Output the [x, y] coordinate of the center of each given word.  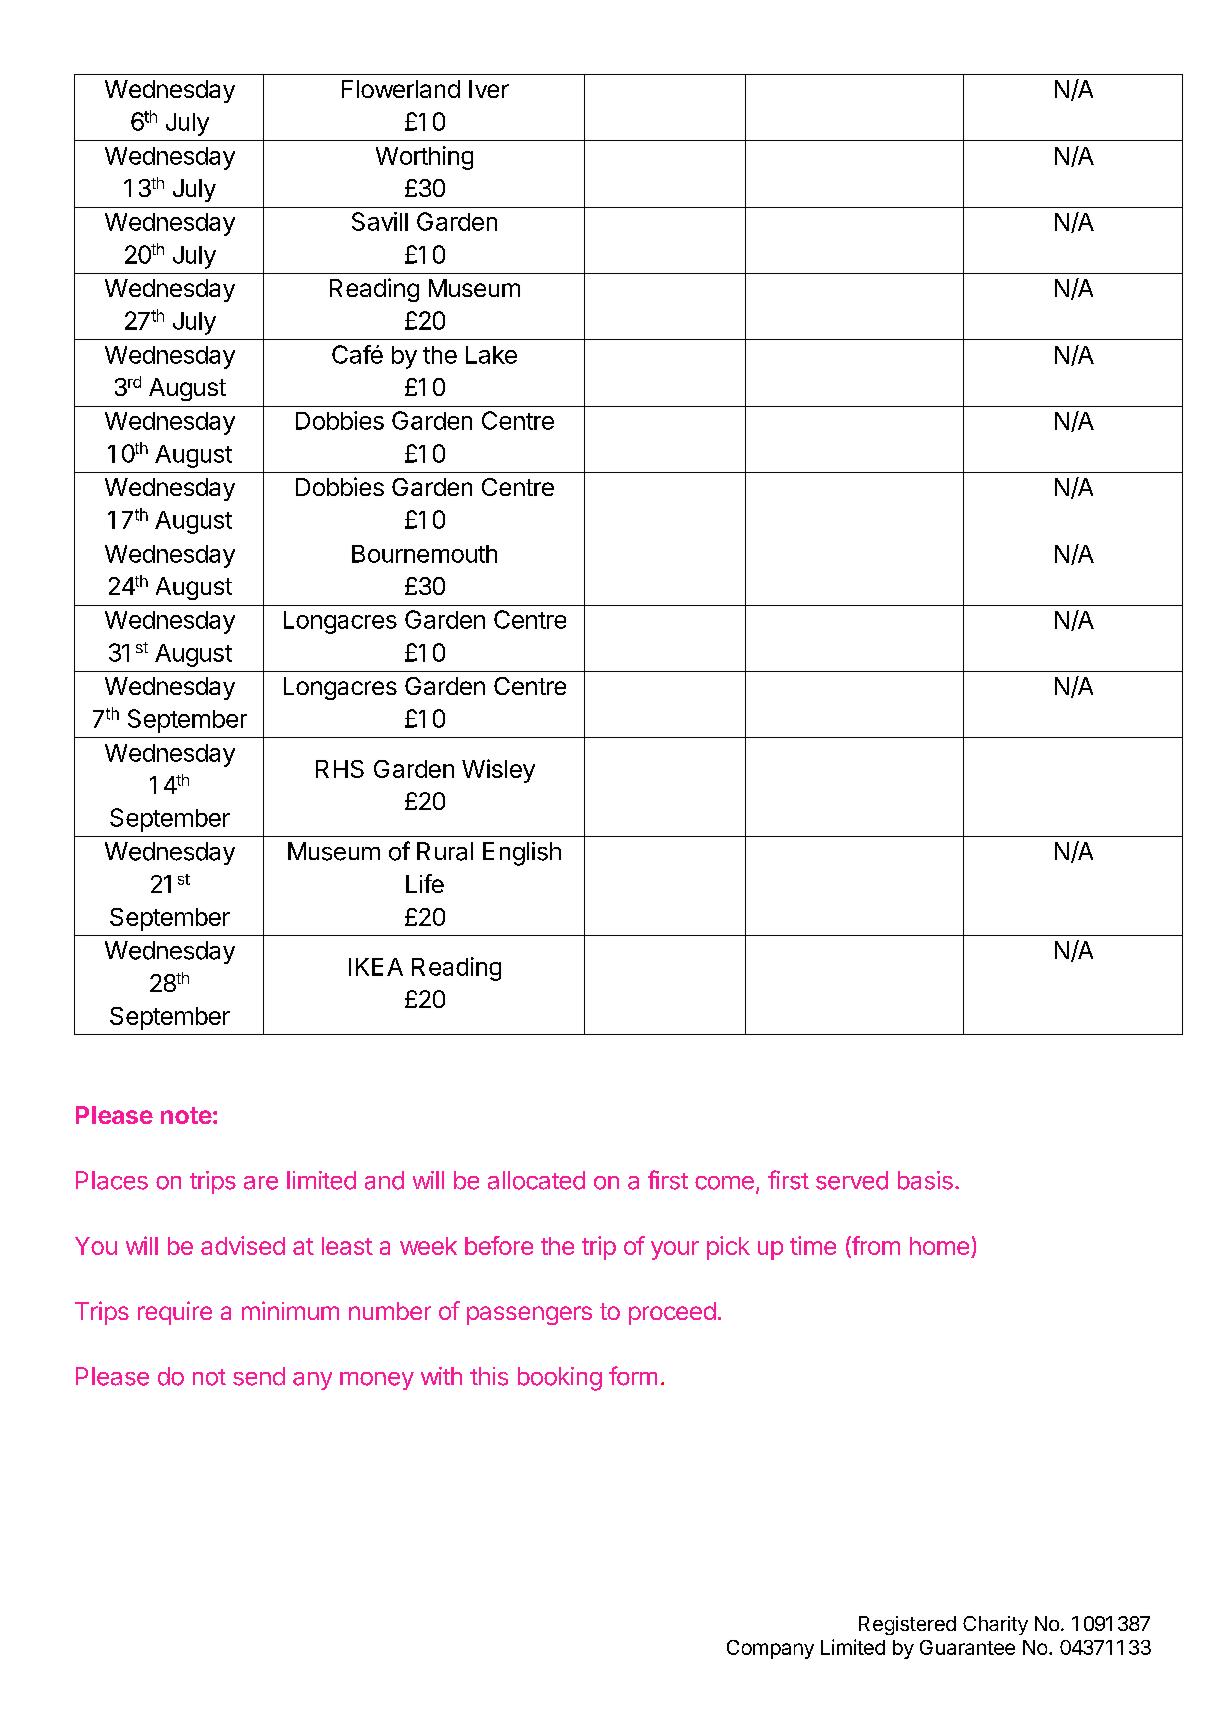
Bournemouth [424, 554]
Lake [491, 355]
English [522, 854]
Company [770, 1649]
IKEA [376, 967]
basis [925, 1180]
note [186, 1115]
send [259, 1376]
